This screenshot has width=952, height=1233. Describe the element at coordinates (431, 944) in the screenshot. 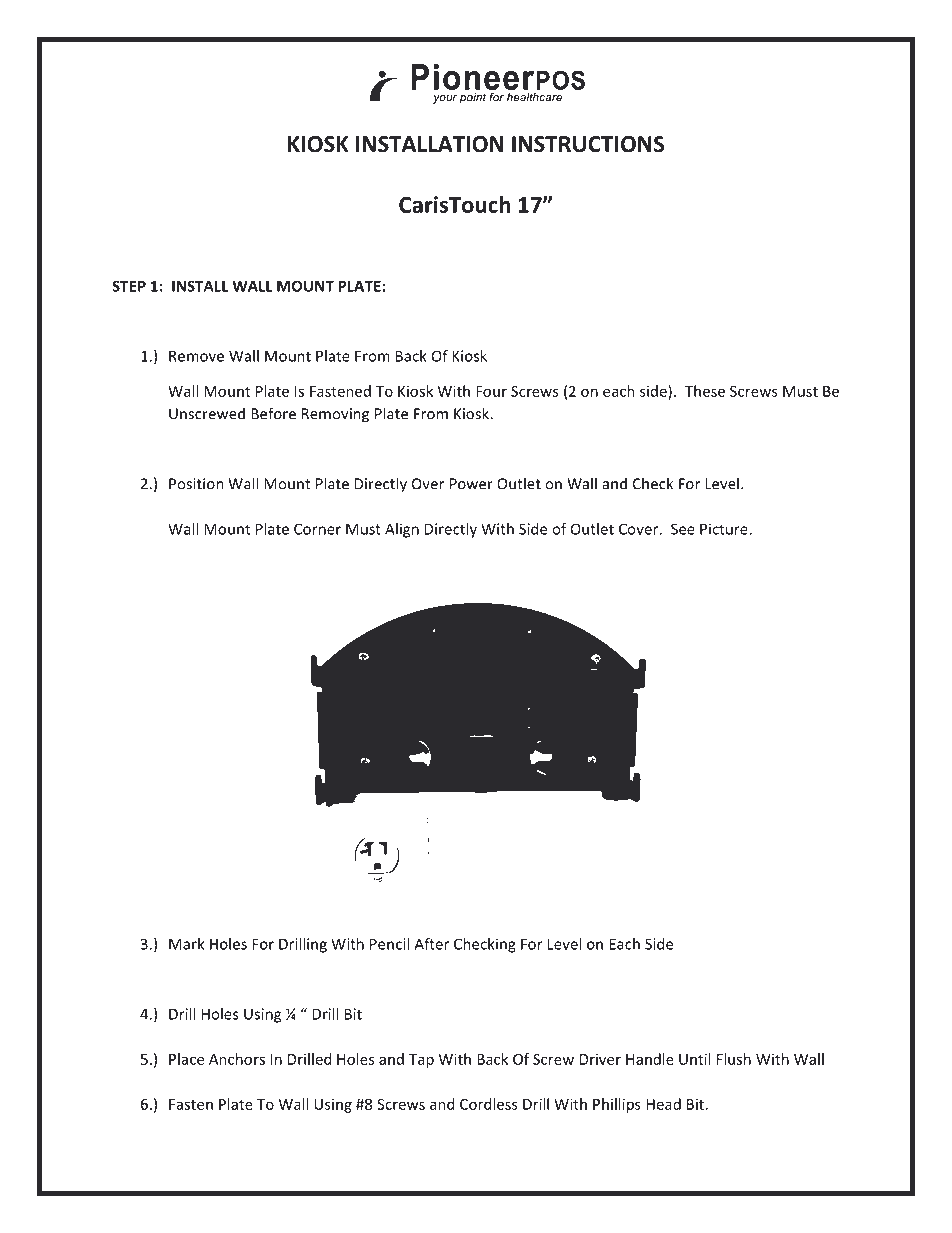

I see `After` at that location.
